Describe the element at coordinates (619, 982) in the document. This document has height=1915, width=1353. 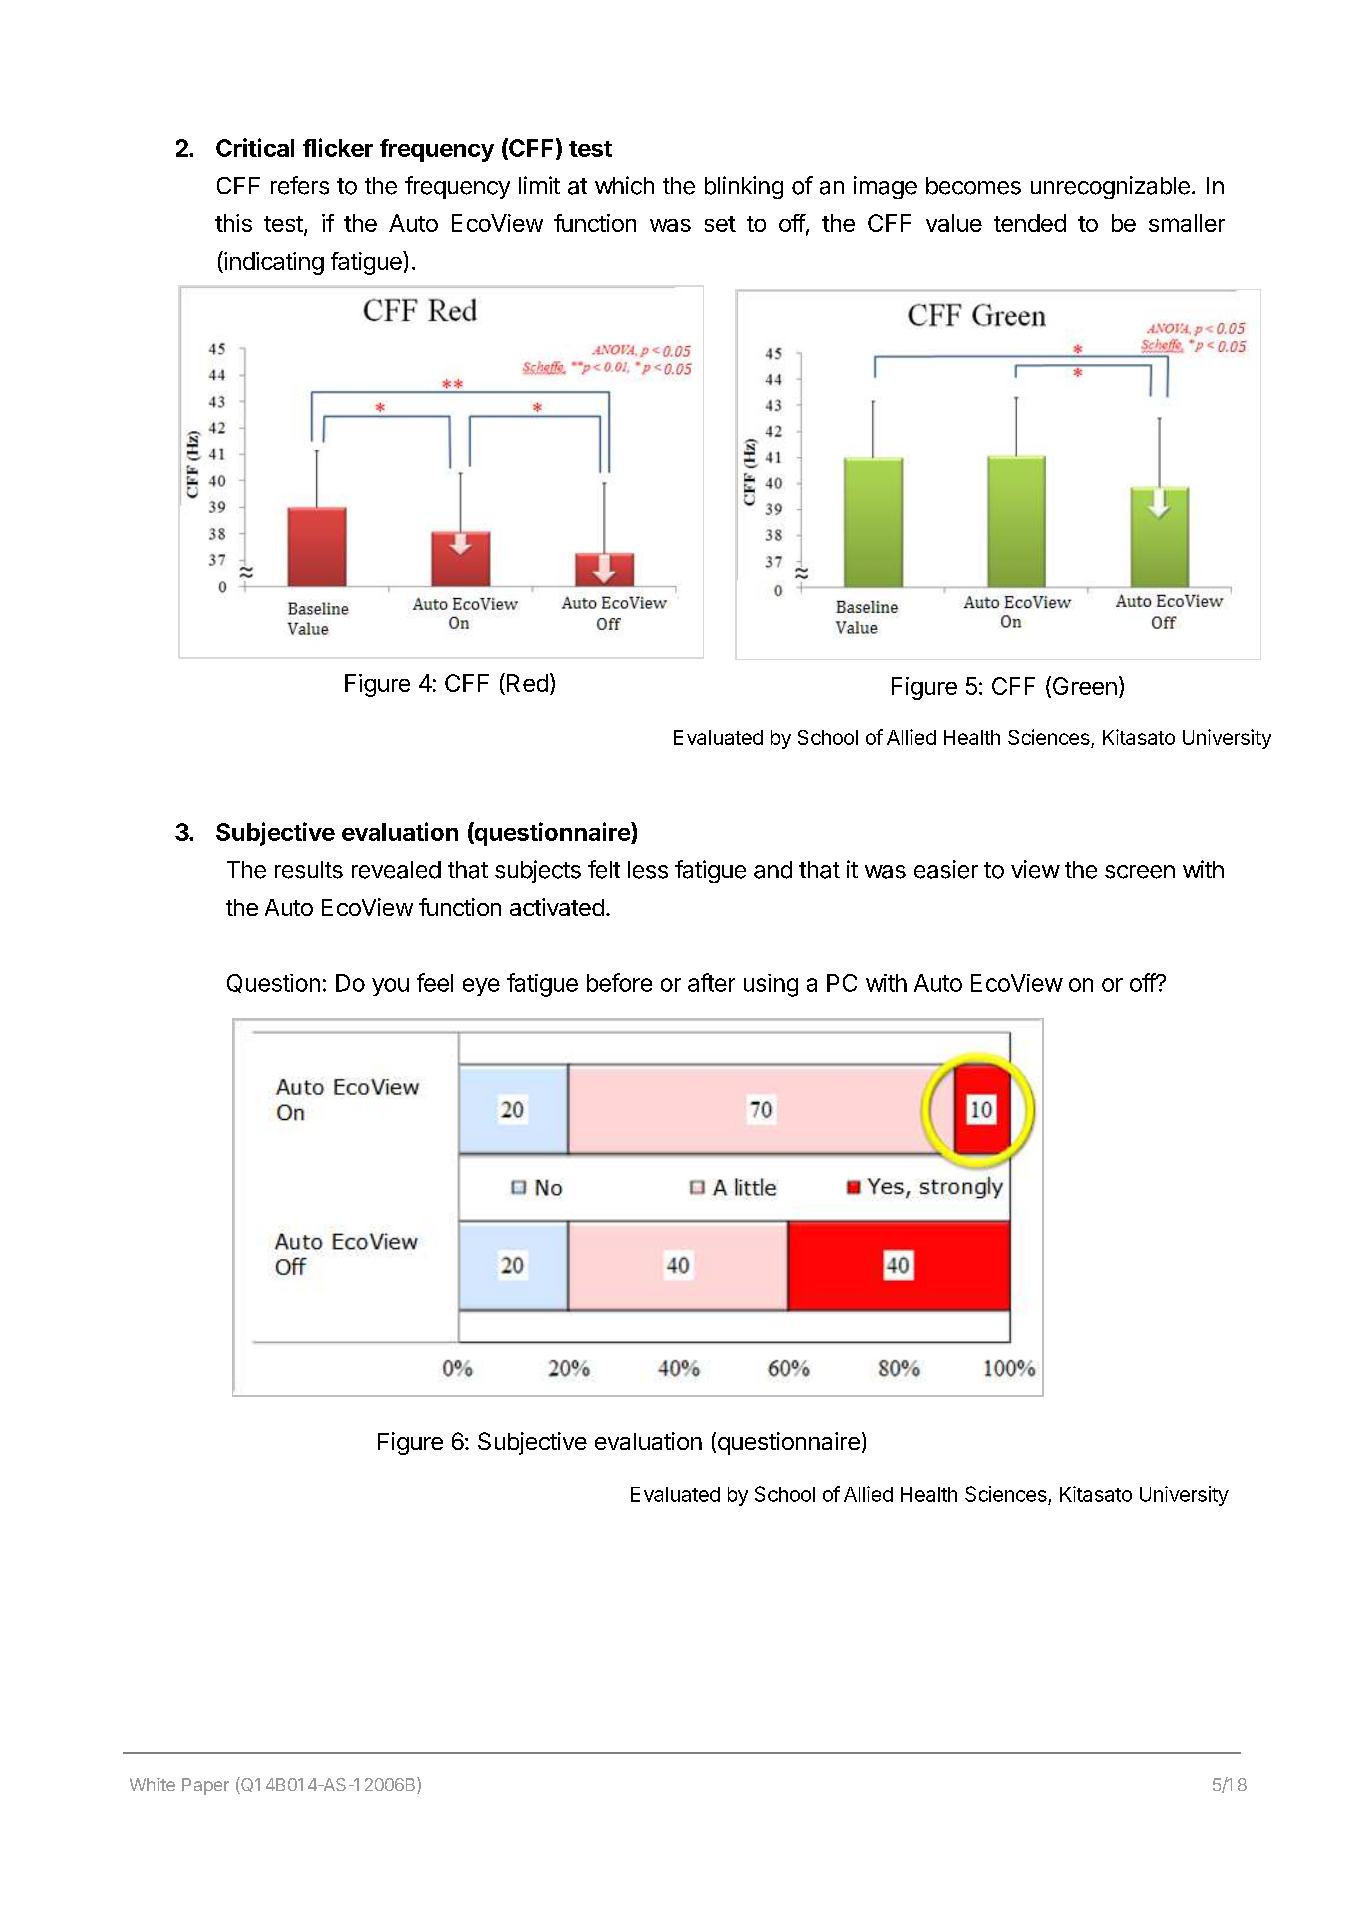
I see `before` at that location.
